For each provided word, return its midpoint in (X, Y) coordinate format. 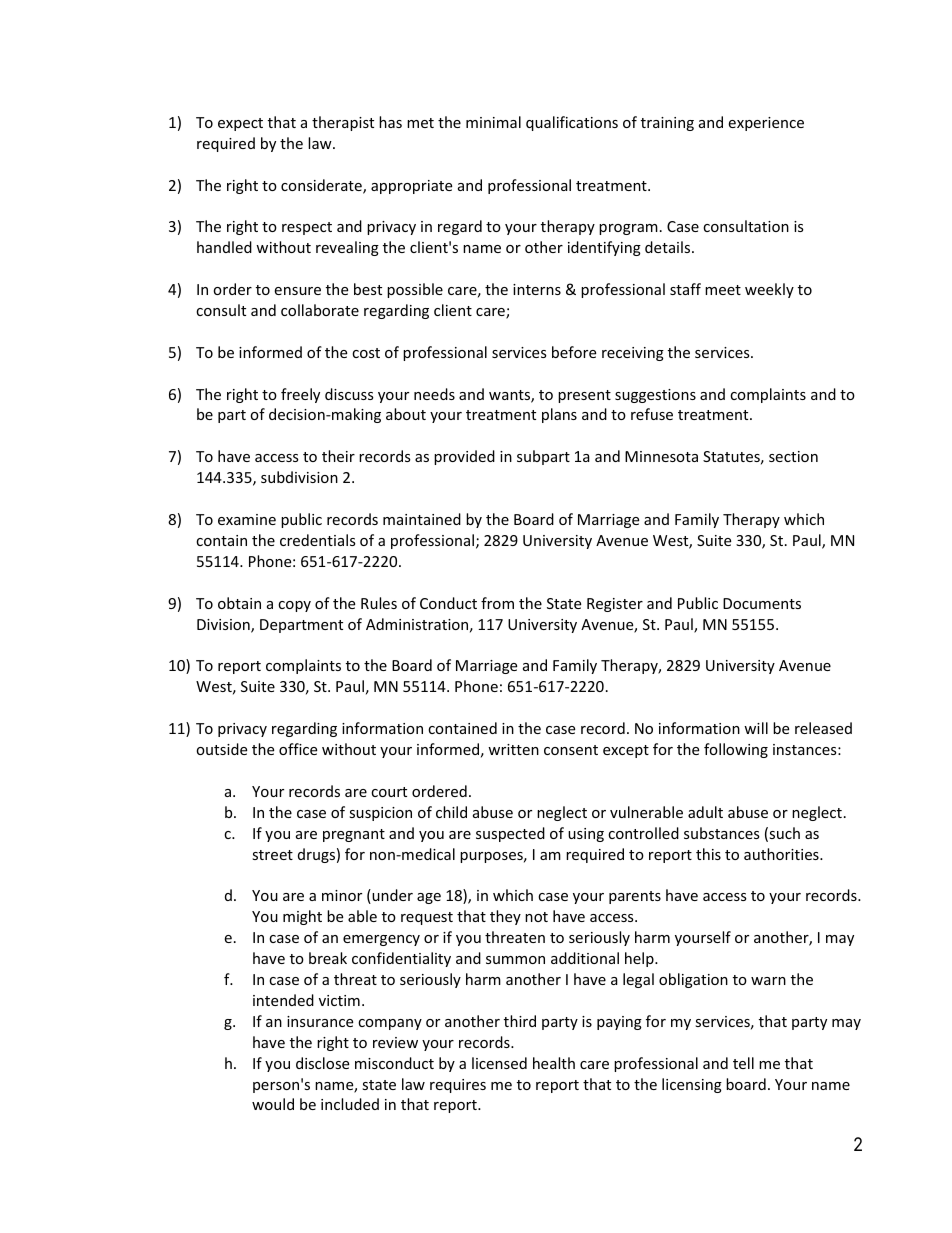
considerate (322, 186)
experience (766, 124)
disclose (322, 1063)
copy (294, 606)
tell (743, 1063)
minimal (493, 122)
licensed (499, 1063)
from (497, 603)
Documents (762, 603)
